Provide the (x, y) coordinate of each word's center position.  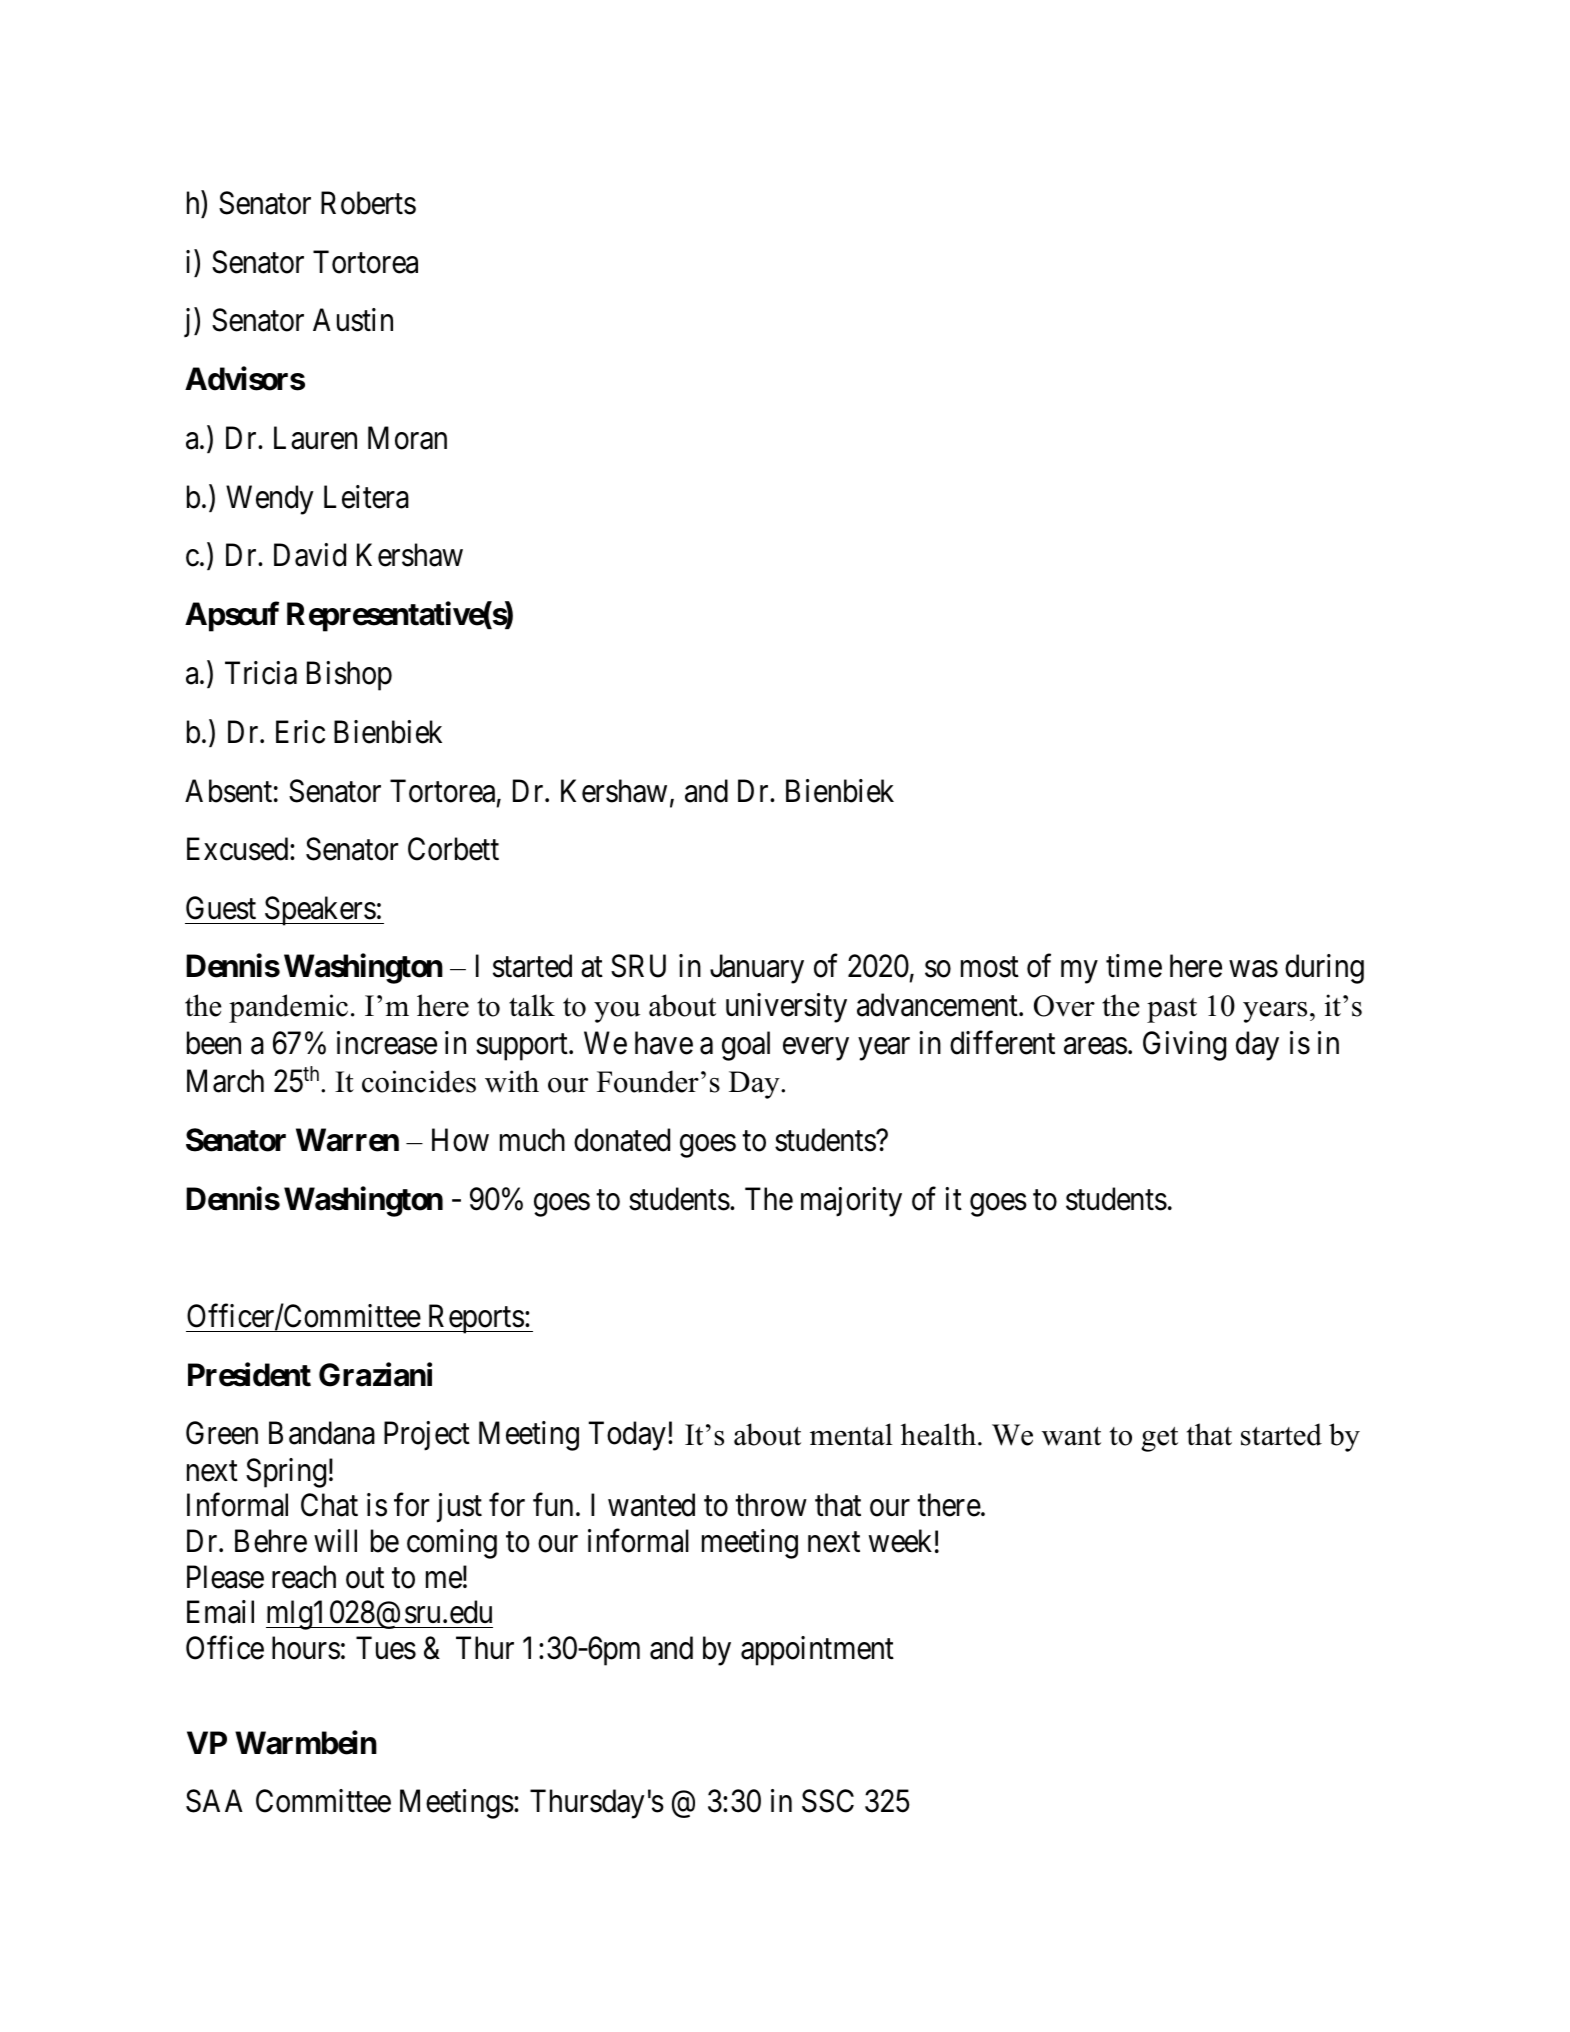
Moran (407, 438)
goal (746, 1046)
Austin (353, 320)
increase (387, 1043)
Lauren (315, 438)
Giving (1184, 1046)
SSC (828, 1801)
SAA (214, 1801)
